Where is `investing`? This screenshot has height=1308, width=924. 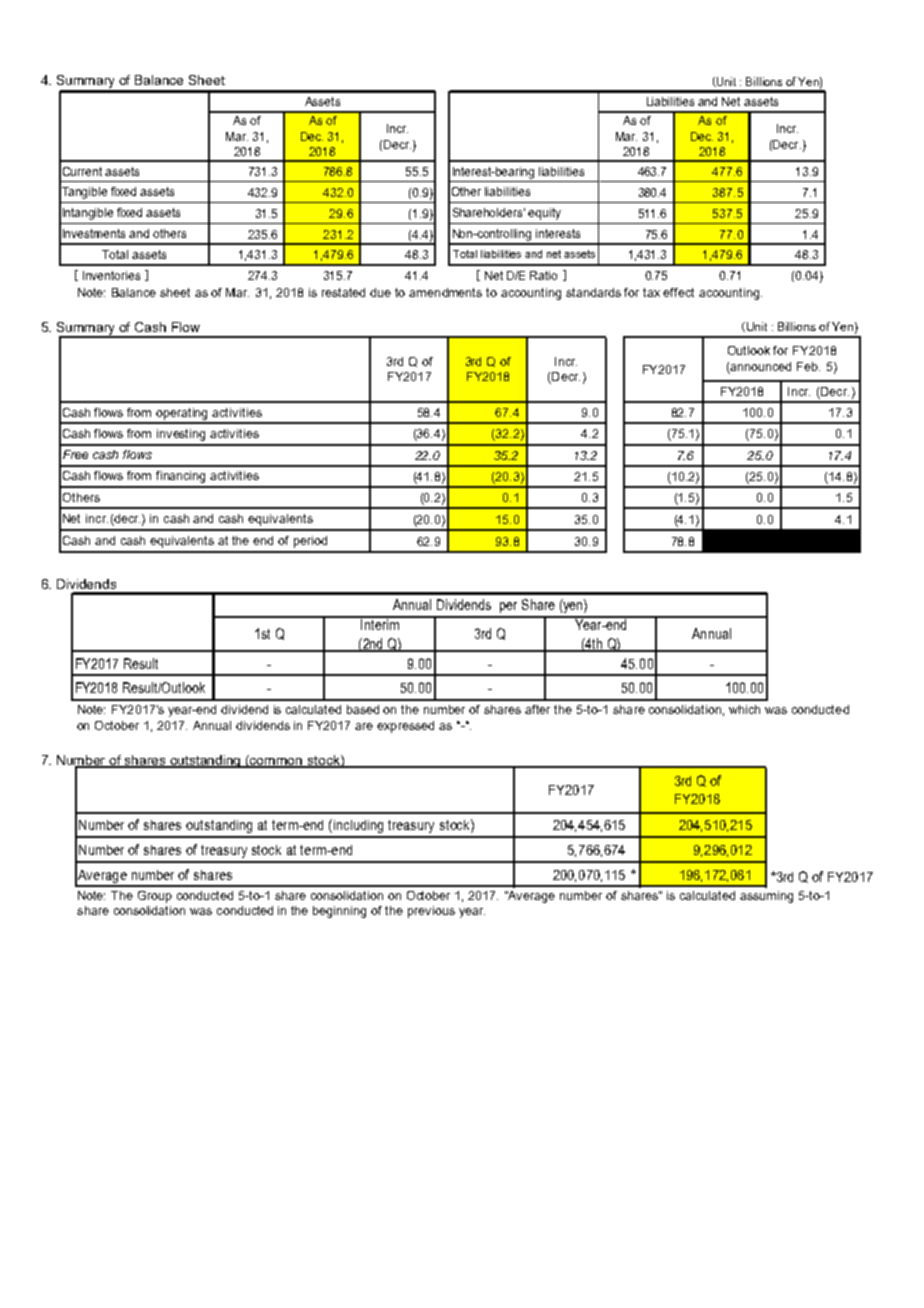 investing is located at coordinates (181, 435).
